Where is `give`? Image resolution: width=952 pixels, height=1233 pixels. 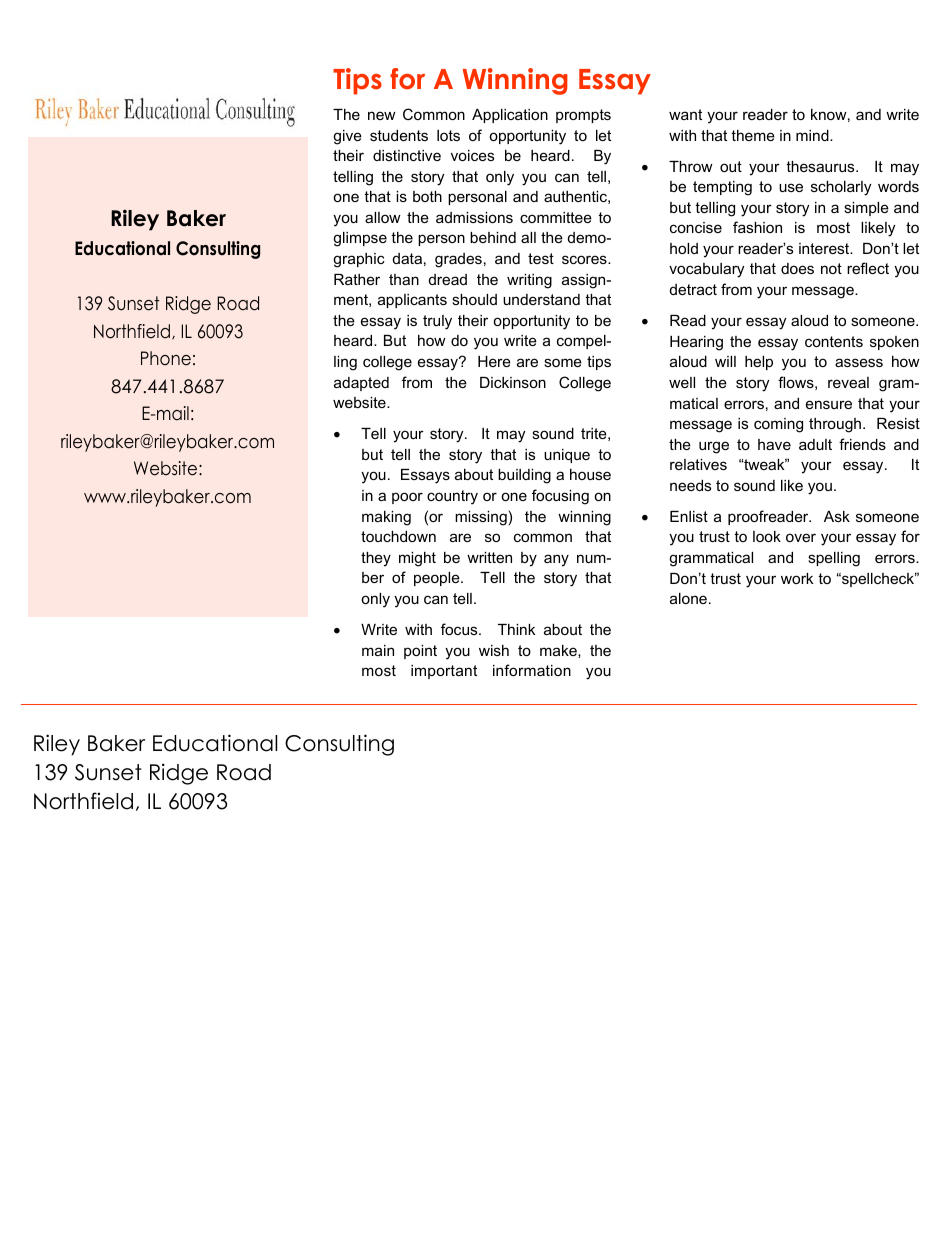 give is located at coordinates (347, 137).
